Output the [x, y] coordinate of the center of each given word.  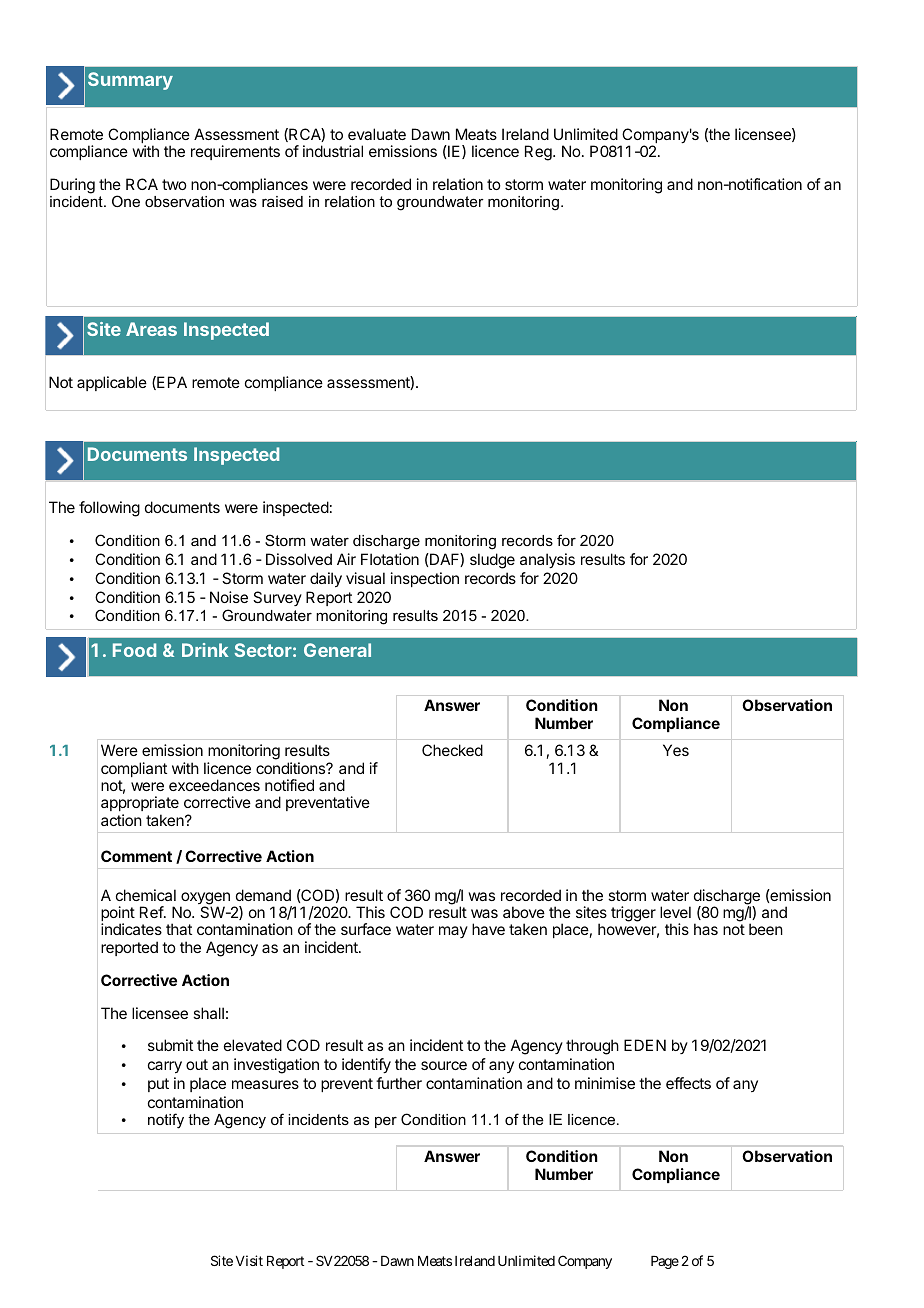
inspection [425, 579]
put [158, 1085]
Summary [130, 81]
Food [134, 650]
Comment [136, 856]
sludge [492, 561]
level [675, 912]
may [453, 932]
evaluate [377, 134]
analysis [547, 561]
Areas [151, 329]
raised [282, 201]
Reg [539, 153]
